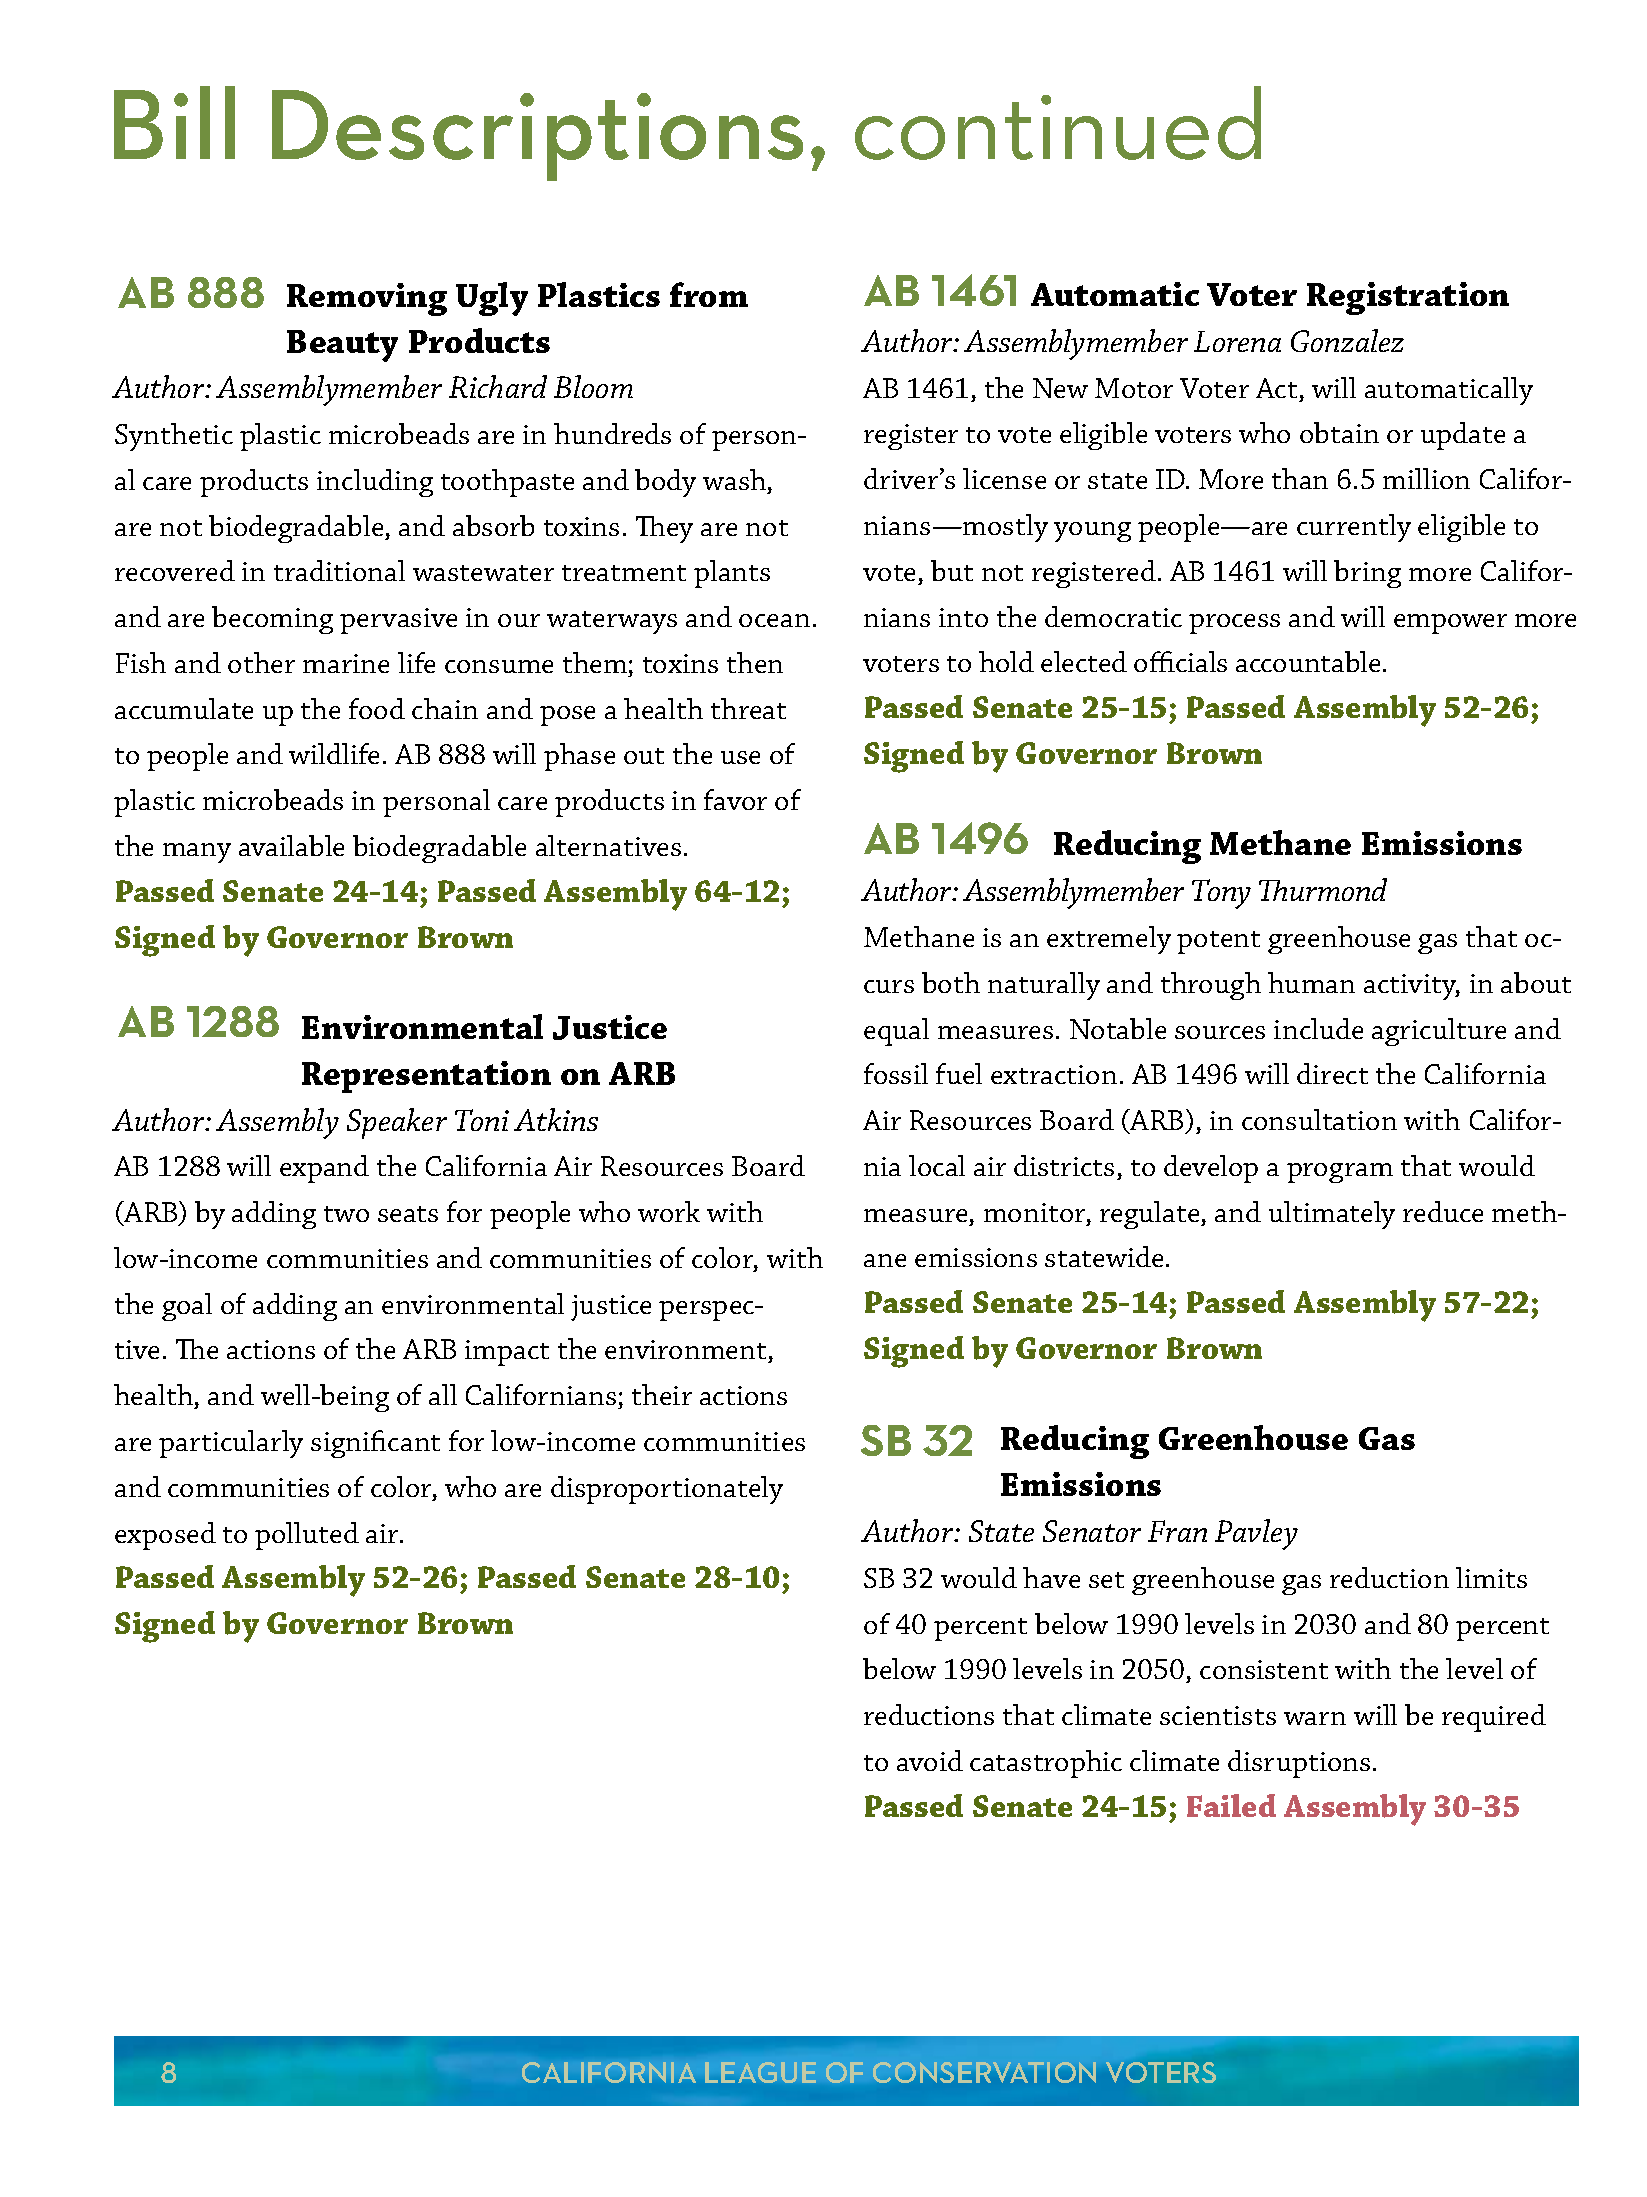  Describe the element at coordinates (1058, 123) in the screenshot. I see `continued` at that location.
